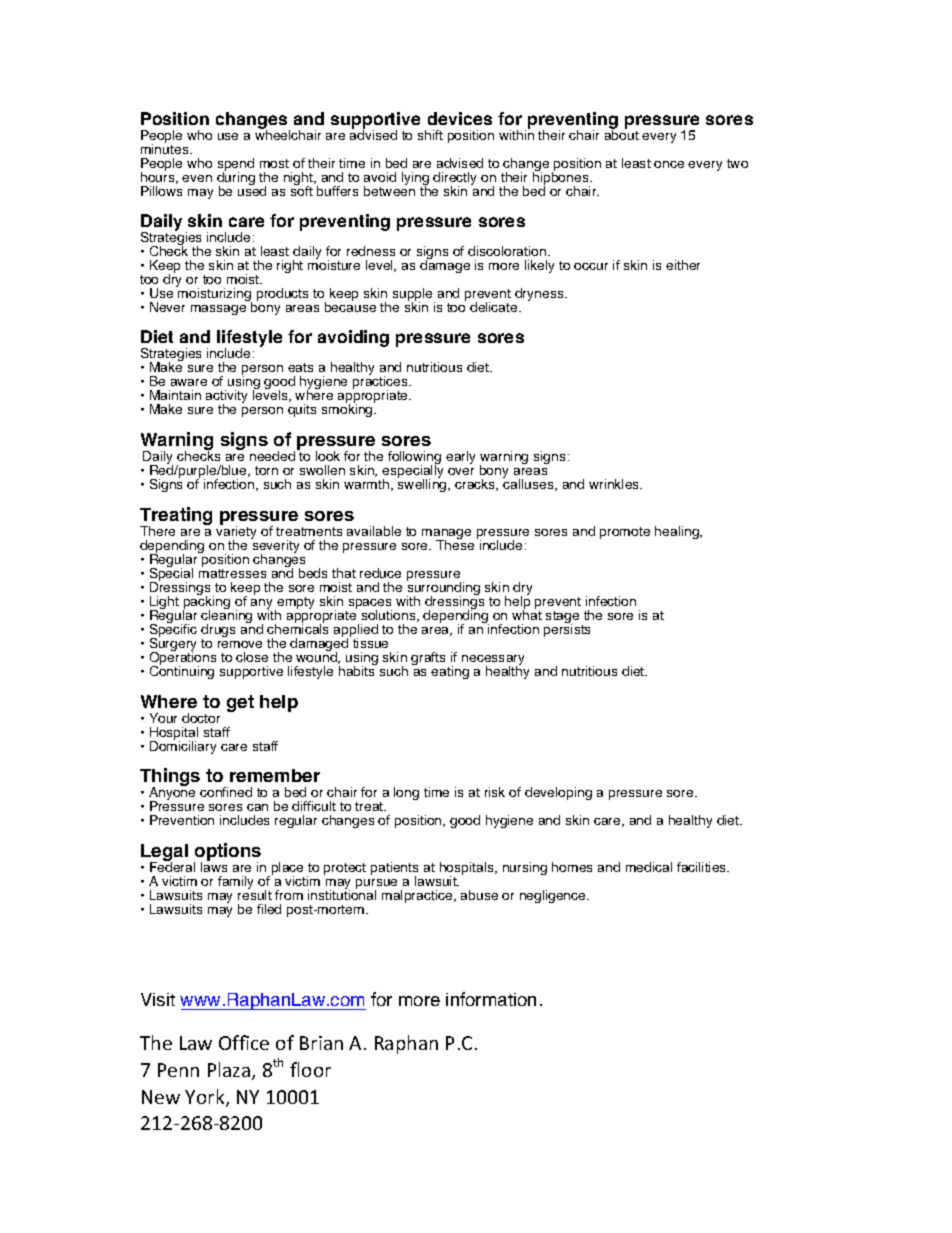 The width and height of the screenshot is (952, 1233). Describe the element at coordinates (189, 382) in the screenshot. I see `aware` at that location.
